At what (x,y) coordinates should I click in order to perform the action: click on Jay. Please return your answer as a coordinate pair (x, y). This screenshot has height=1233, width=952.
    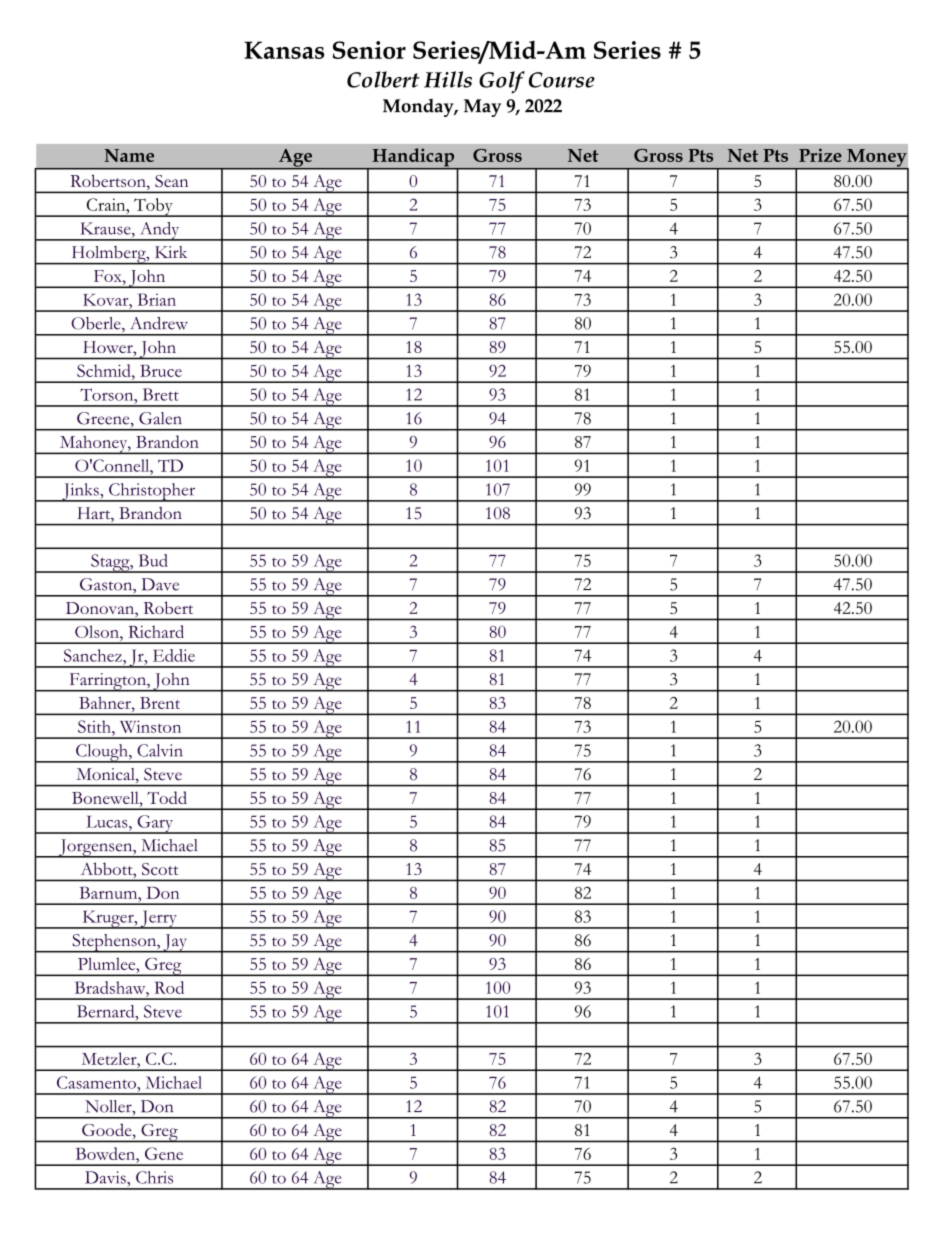
    Looking at the image, I should click on (175, 943).
